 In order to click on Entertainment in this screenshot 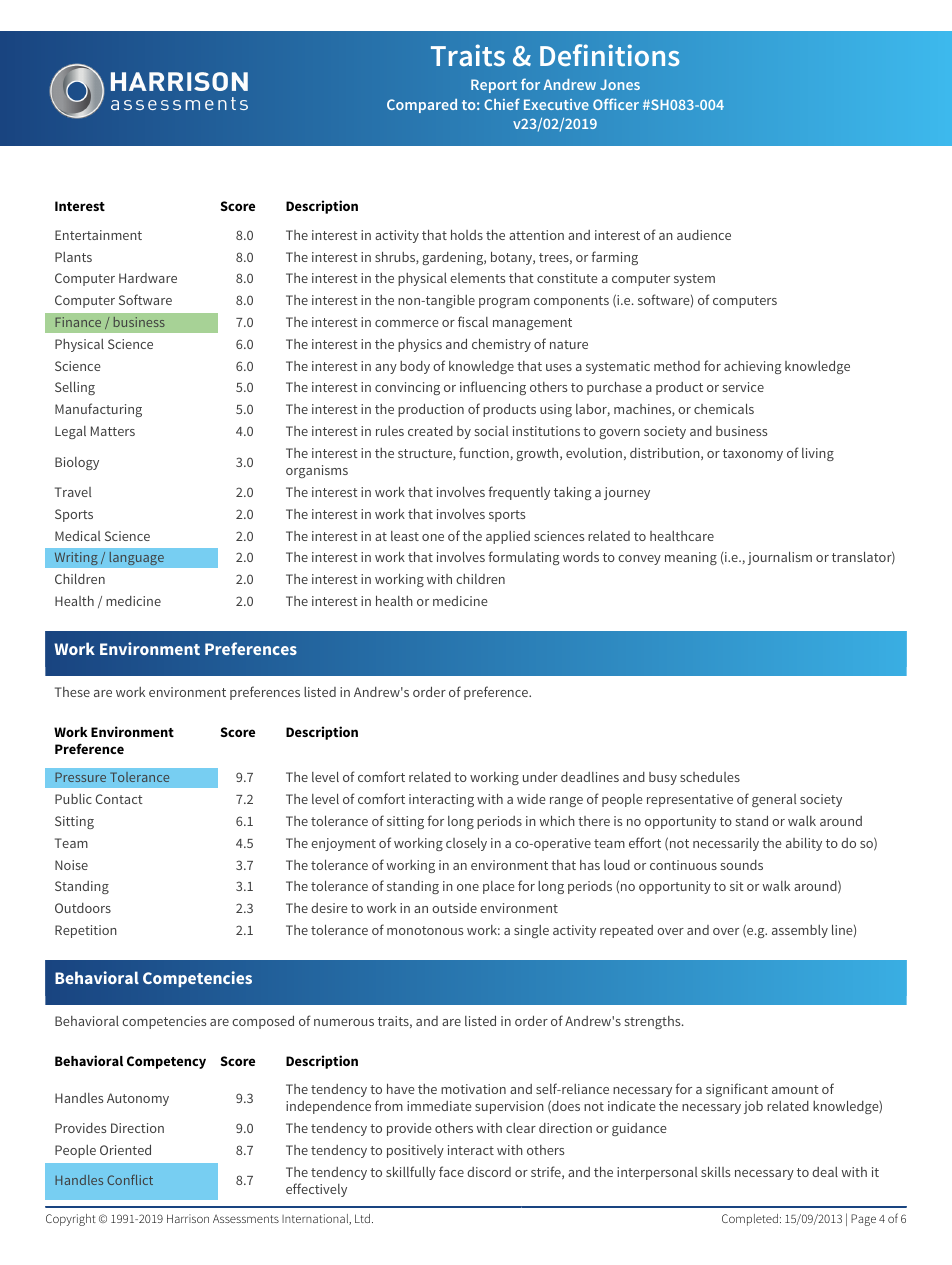, I will do `click(98, 235)`.
